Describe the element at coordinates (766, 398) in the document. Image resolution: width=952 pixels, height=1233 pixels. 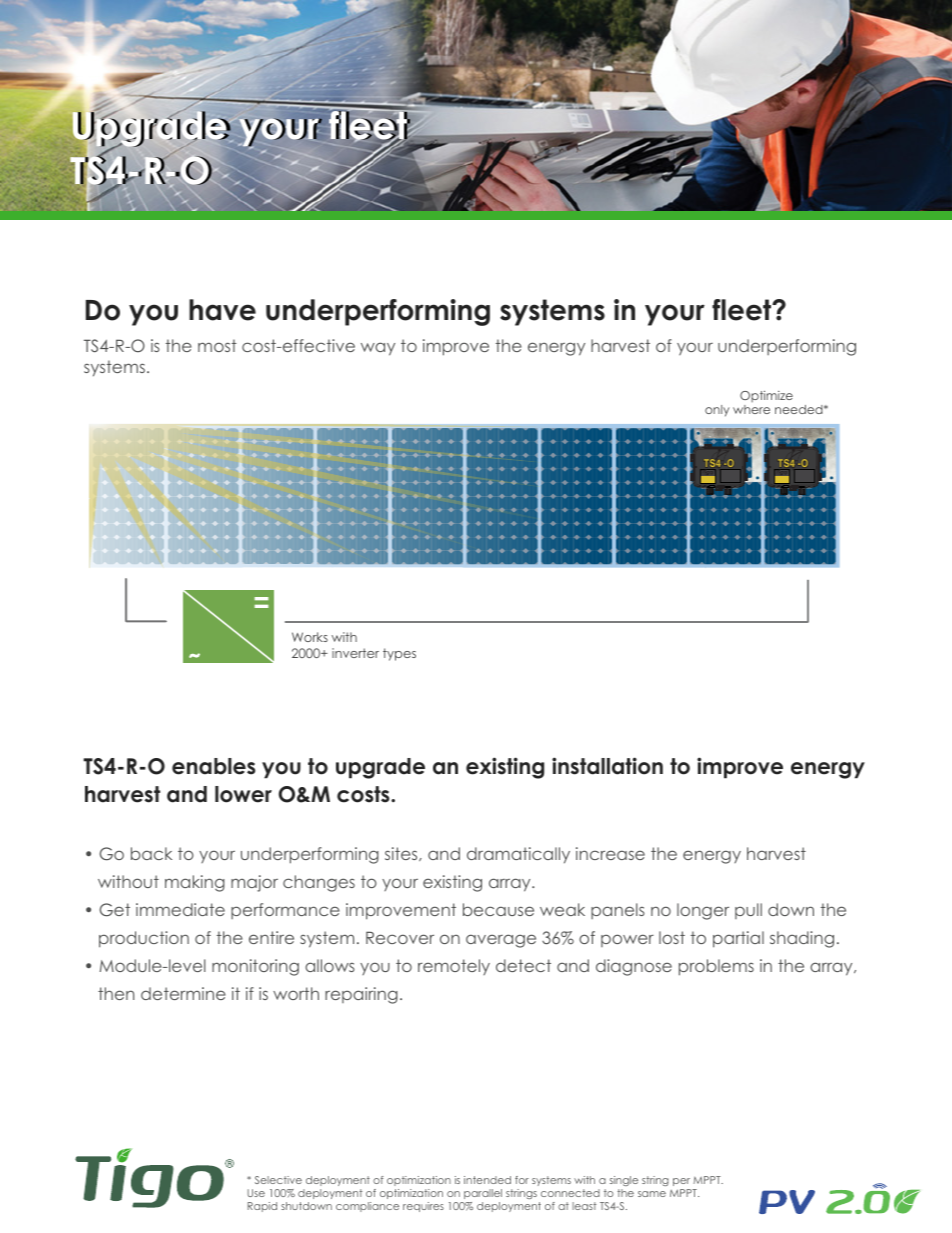
I see `Optimize` at that location.
